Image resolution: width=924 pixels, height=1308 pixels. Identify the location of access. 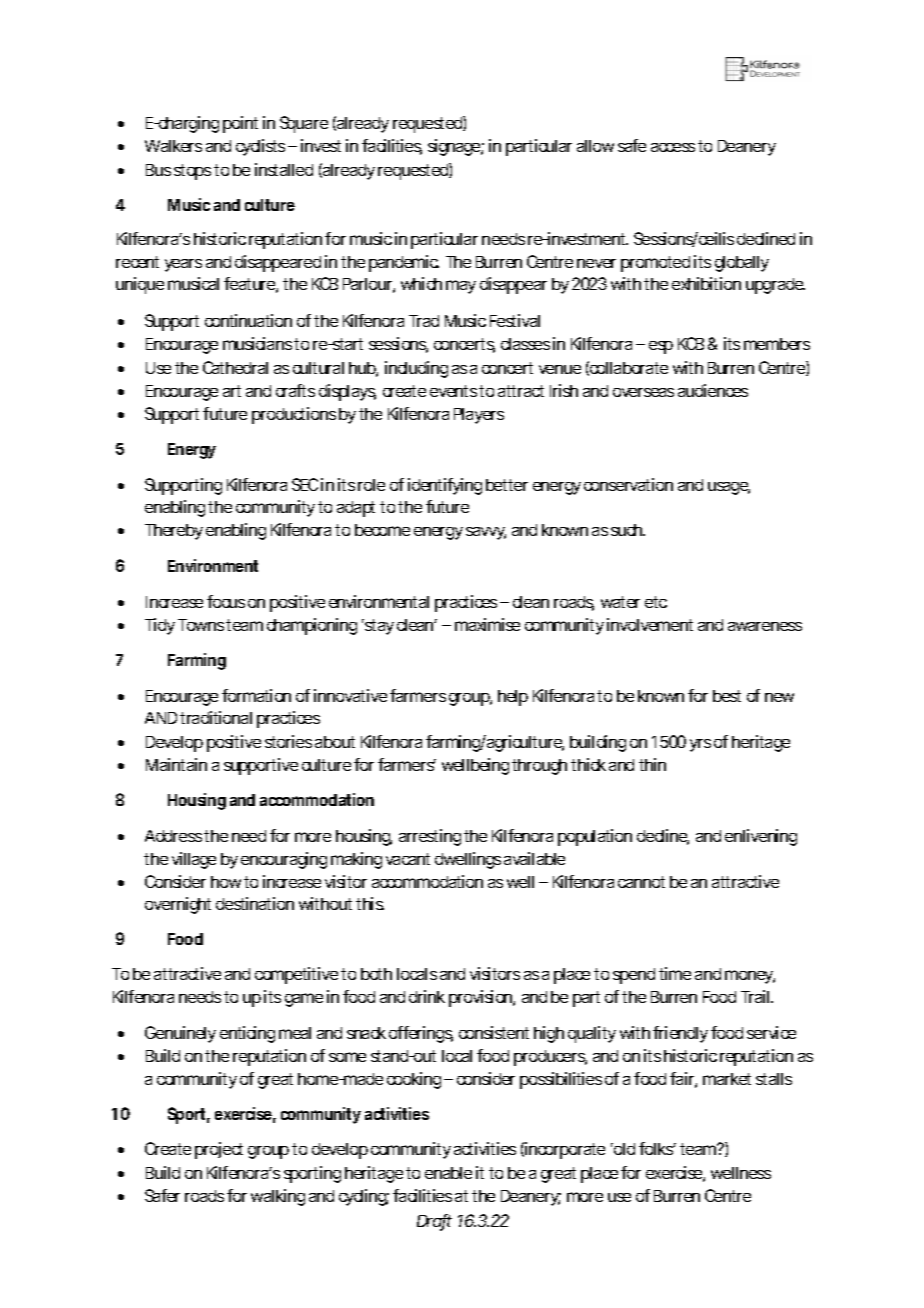
(673, 147).
